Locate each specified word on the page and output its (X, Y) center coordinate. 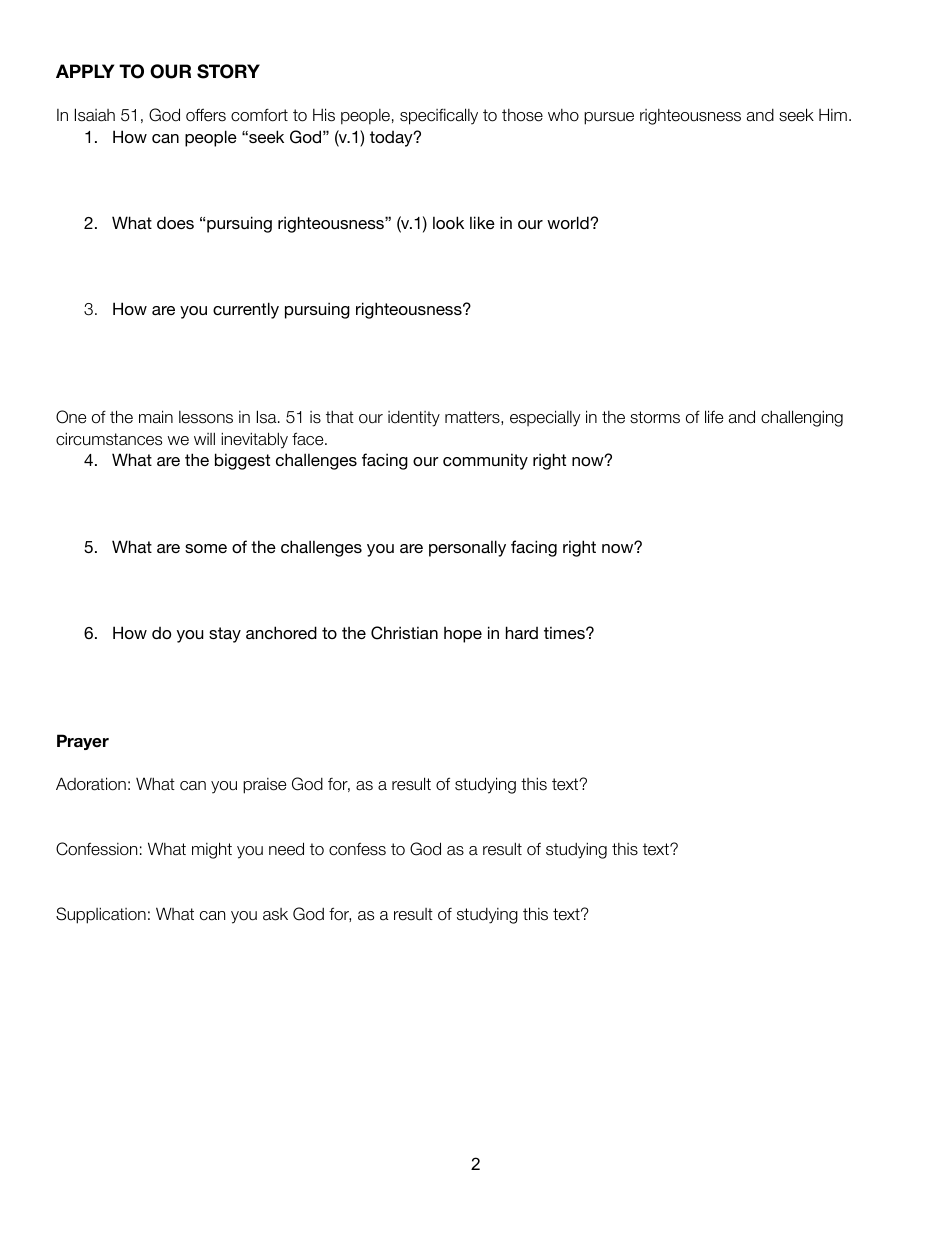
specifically (439, 116)
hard (522, 632)
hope (463, 635)
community (485, 461)
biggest (242, 461)
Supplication (101, 915)
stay (225, 635)
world (569, 222)
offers (206, 115)
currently (246, 310)
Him (833, 114)
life (714, 417)
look (448, 222)
